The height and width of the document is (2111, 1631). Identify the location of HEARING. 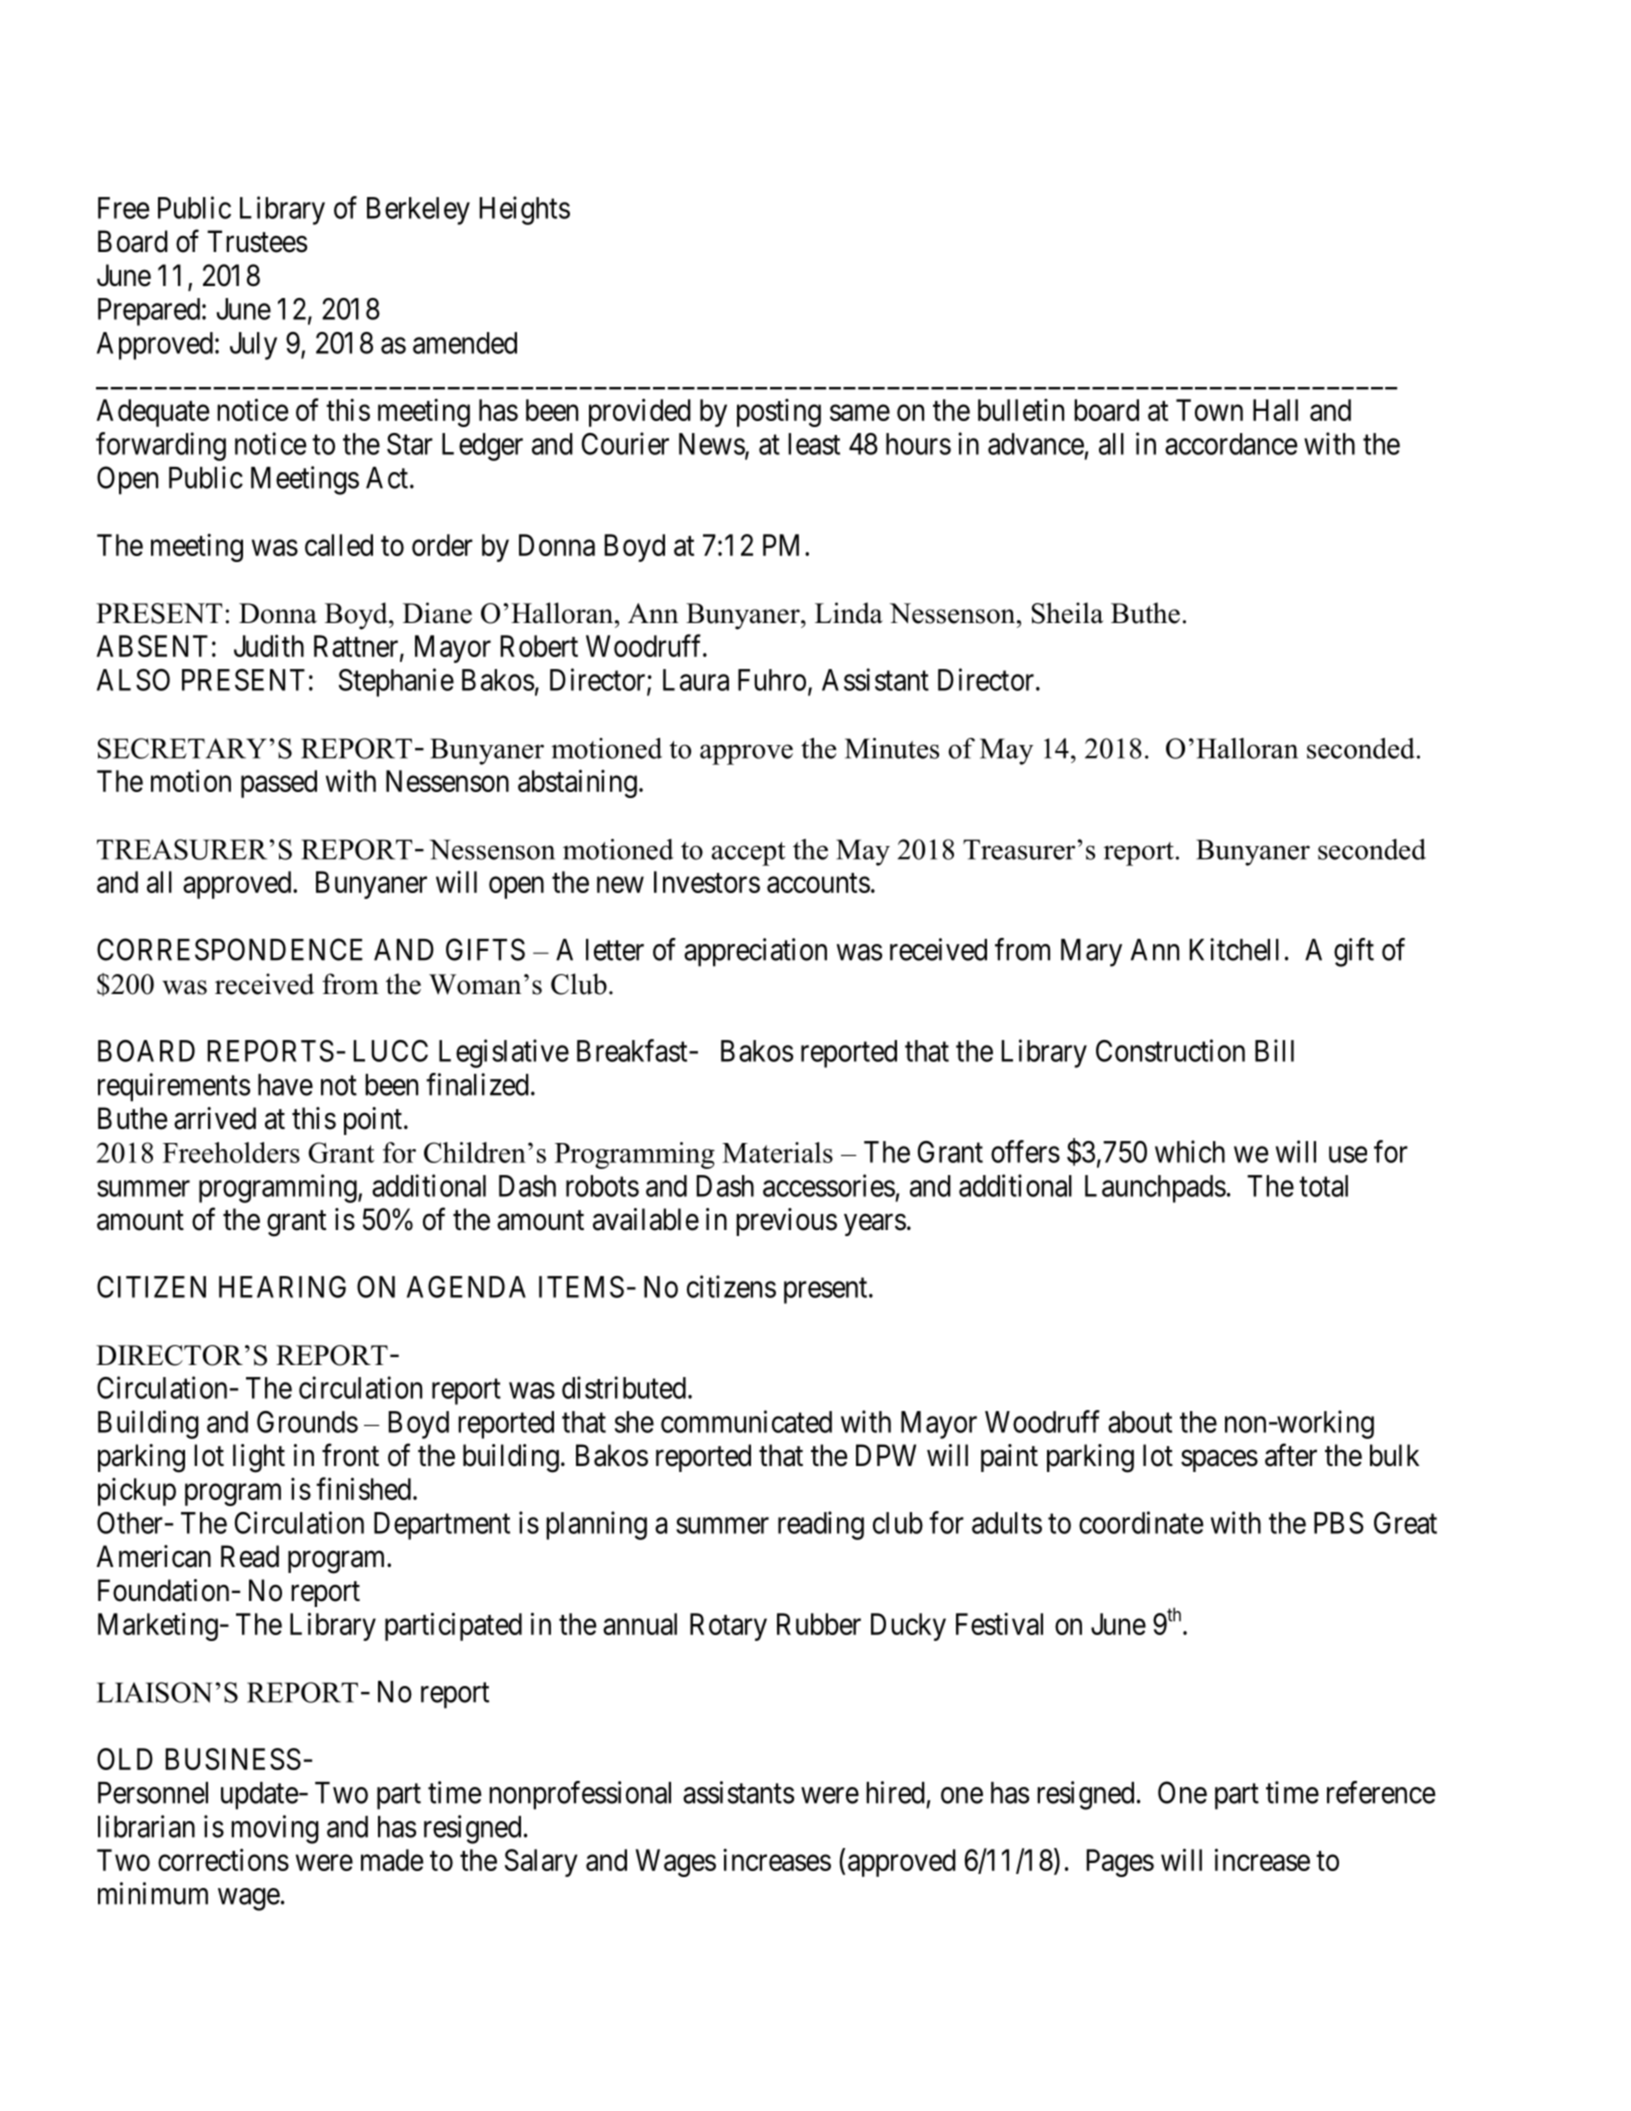
(282, 1287).
